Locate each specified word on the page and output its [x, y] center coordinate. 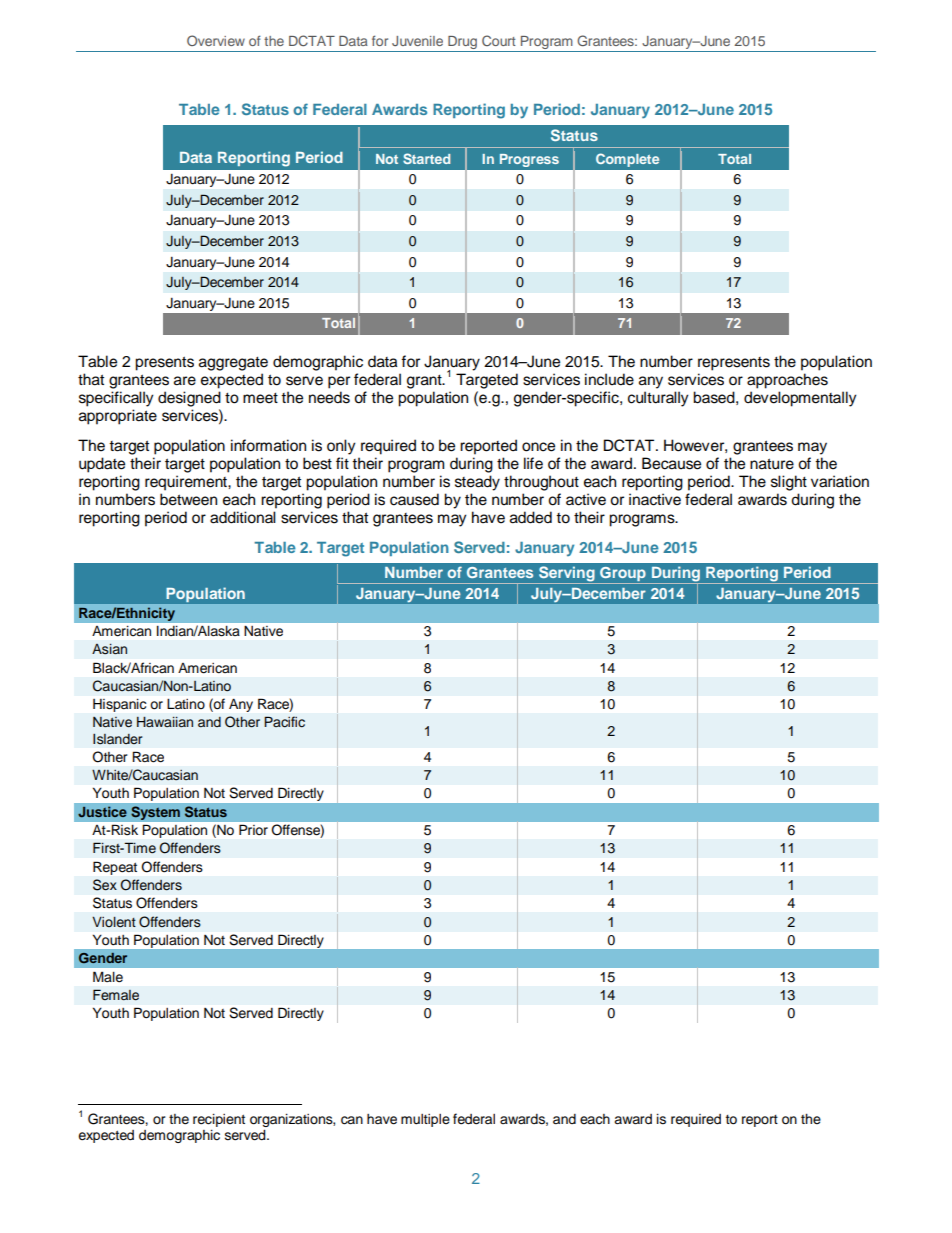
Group [623, 575]
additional [243, 517]
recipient [219, 1120]
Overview [216, 40]
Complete [627, 160]
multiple [425, 1120]
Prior [253, 830]
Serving [566, 575]
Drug [463, 44]
